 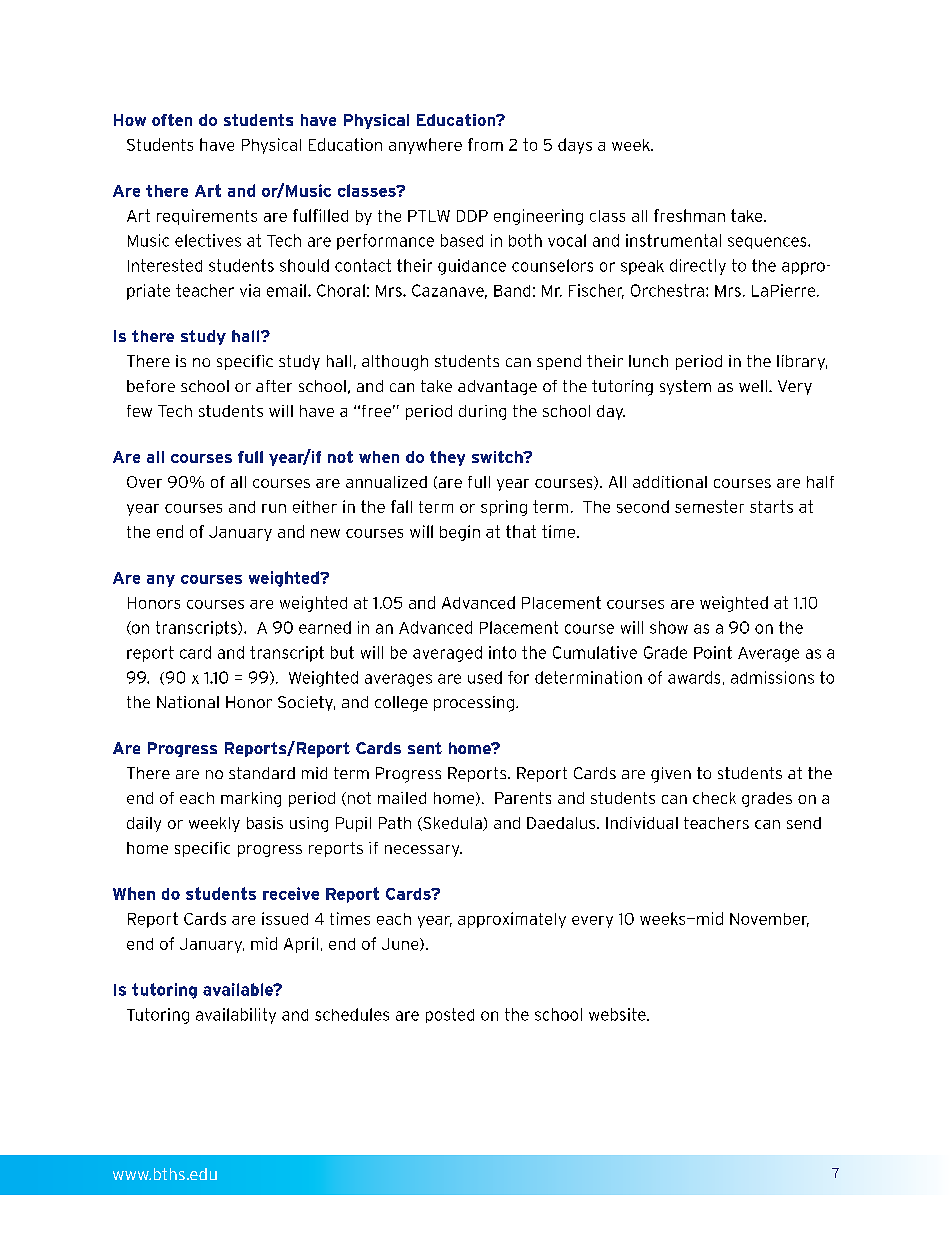 I want to click on National, so click(x=188, y=702).
